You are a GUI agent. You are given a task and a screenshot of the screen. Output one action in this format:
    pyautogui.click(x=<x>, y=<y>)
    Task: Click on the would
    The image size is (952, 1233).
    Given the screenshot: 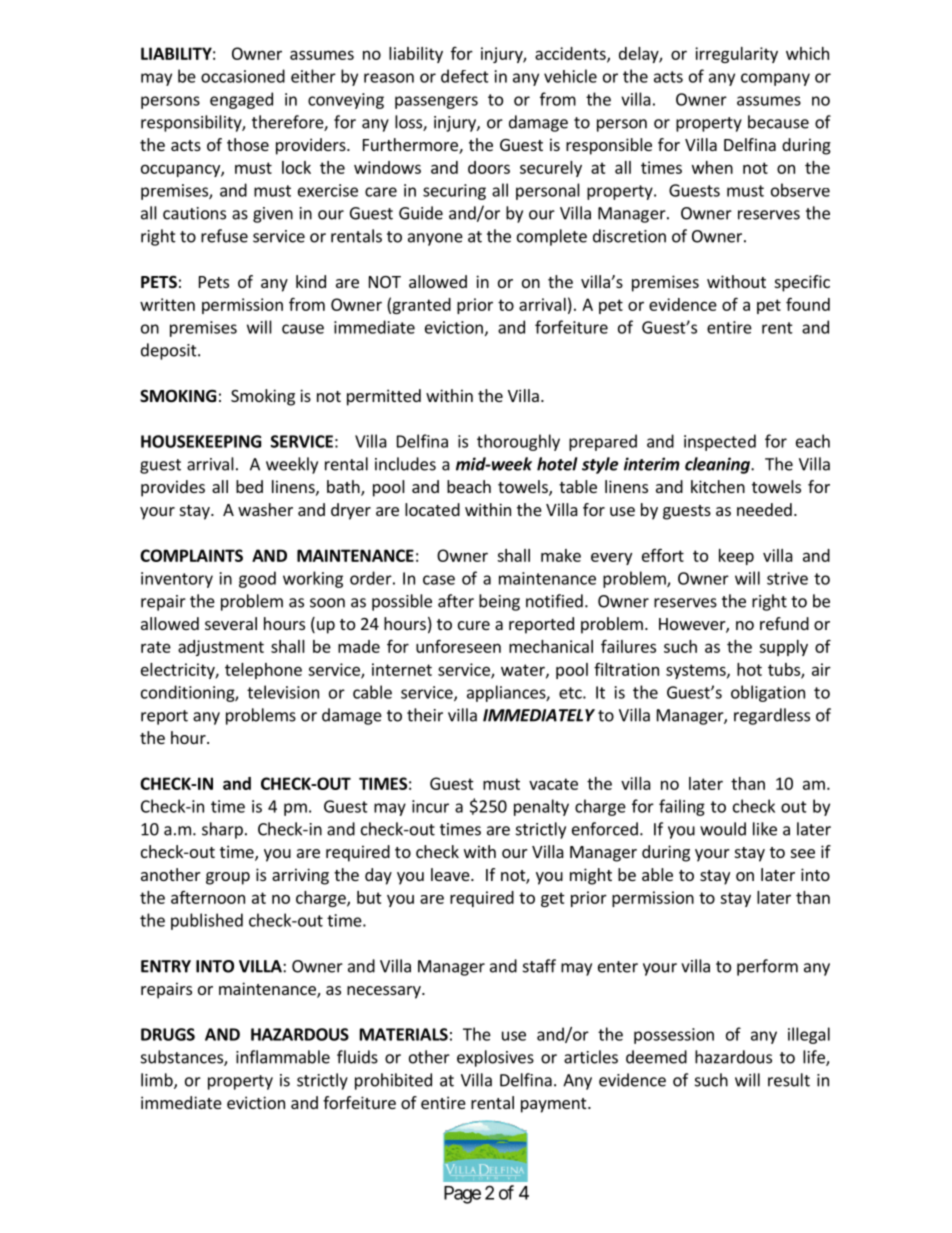 What is the action you would take?
    pyautogui.click(x=723, y=829)
